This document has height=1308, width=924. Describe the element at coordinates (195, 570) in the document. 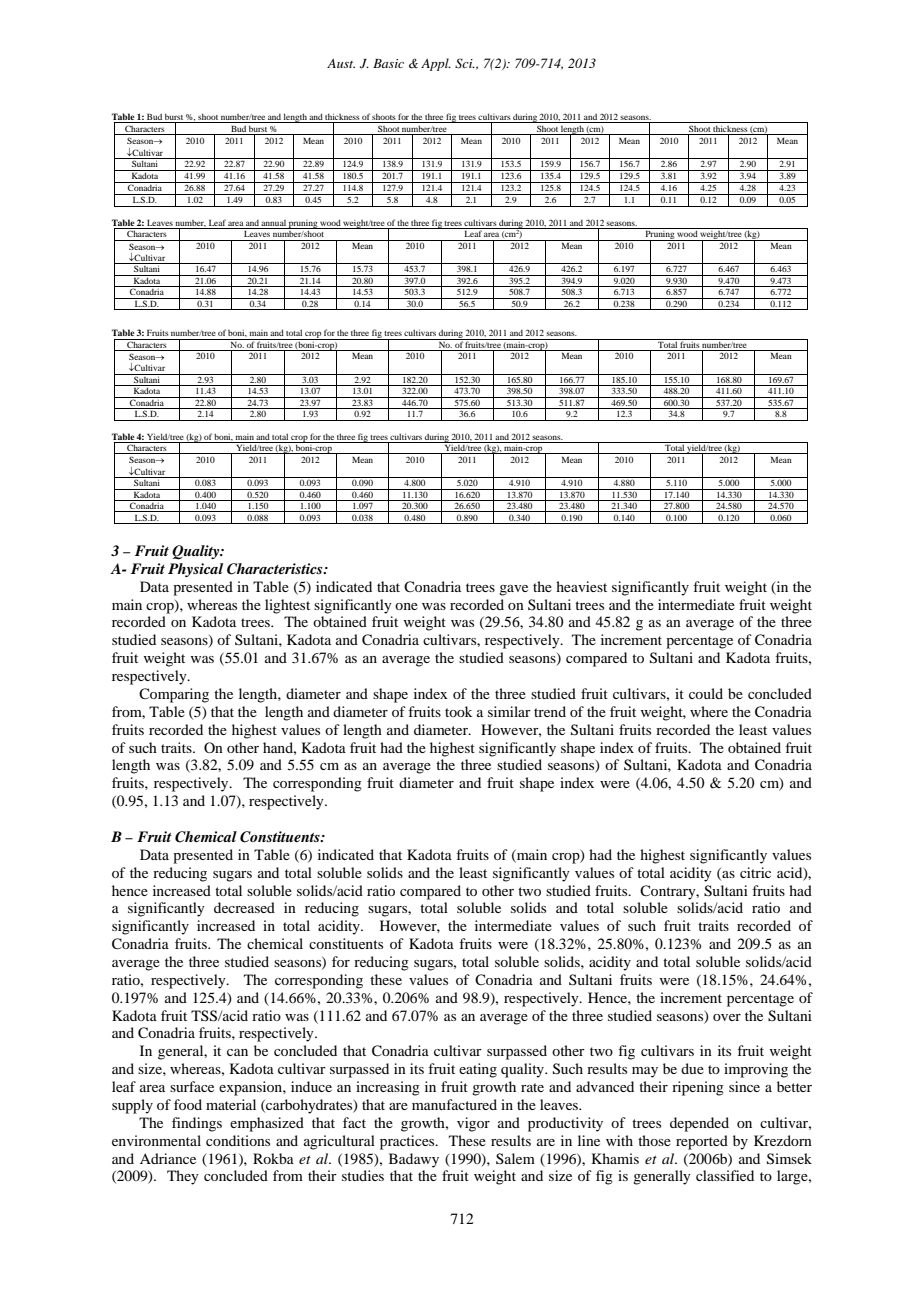

I see `Physical` at that location.
